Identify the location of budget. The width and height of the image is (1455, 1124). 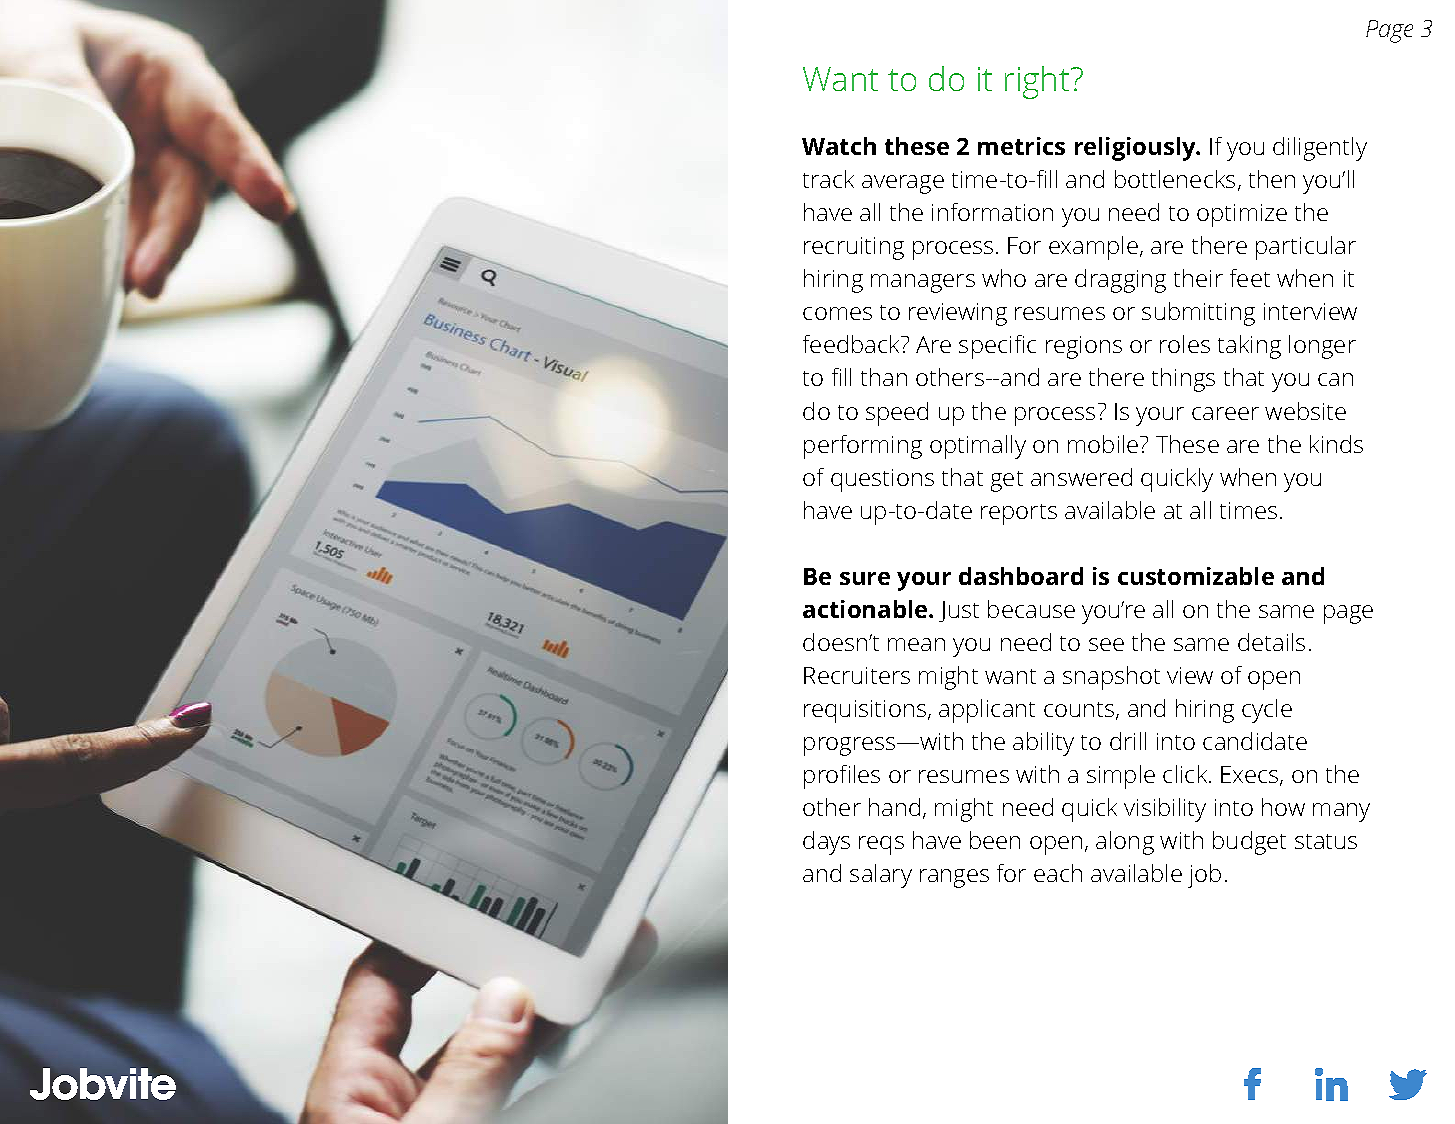
(1249, 843).
